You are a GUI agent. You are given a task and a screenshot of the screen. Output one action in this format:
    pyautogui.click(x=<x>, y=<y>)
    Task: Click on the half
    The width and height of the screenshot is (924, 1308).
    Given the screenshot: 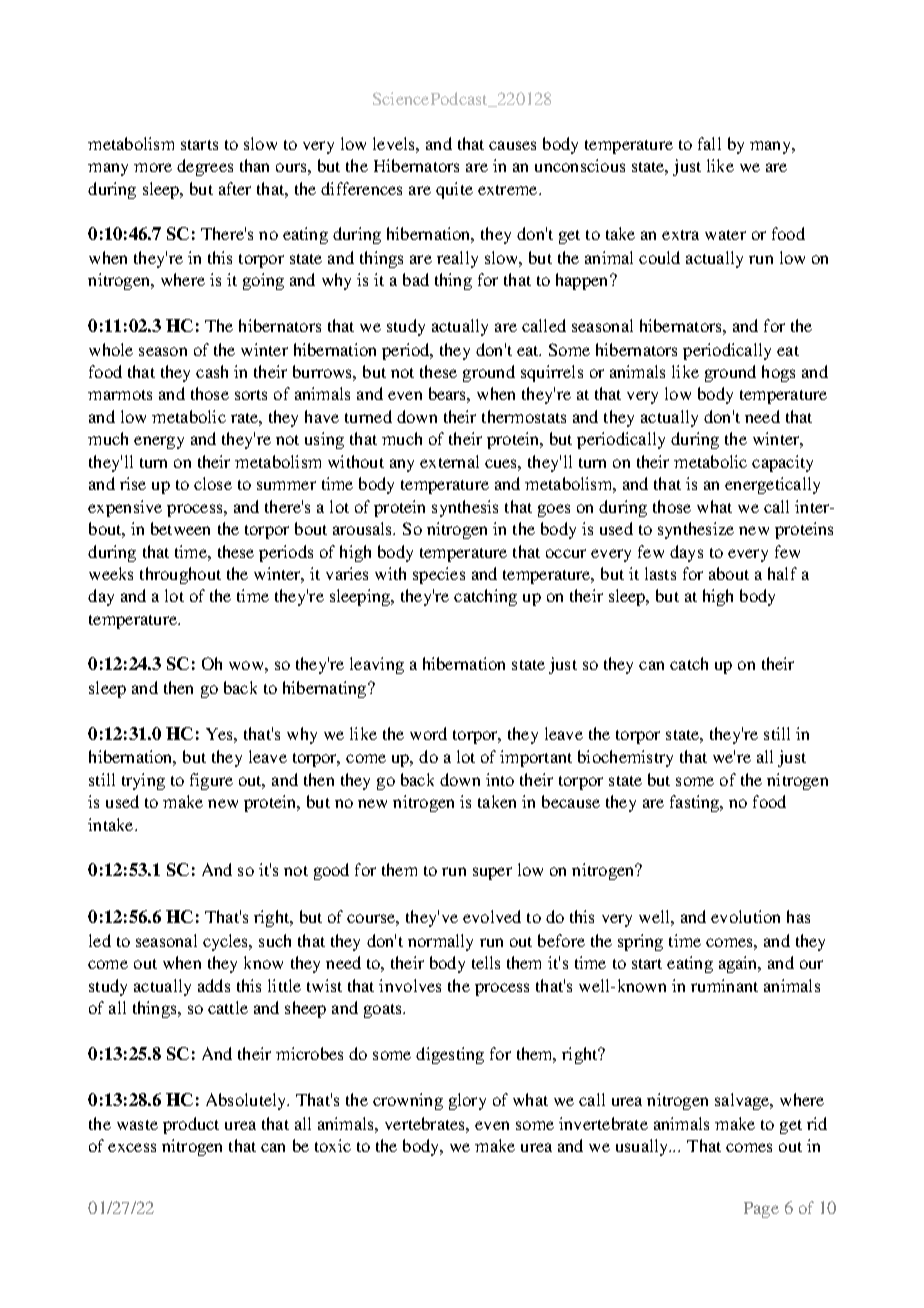 What is the action you would take?
    pyautogui.click(x=782, y=573)
